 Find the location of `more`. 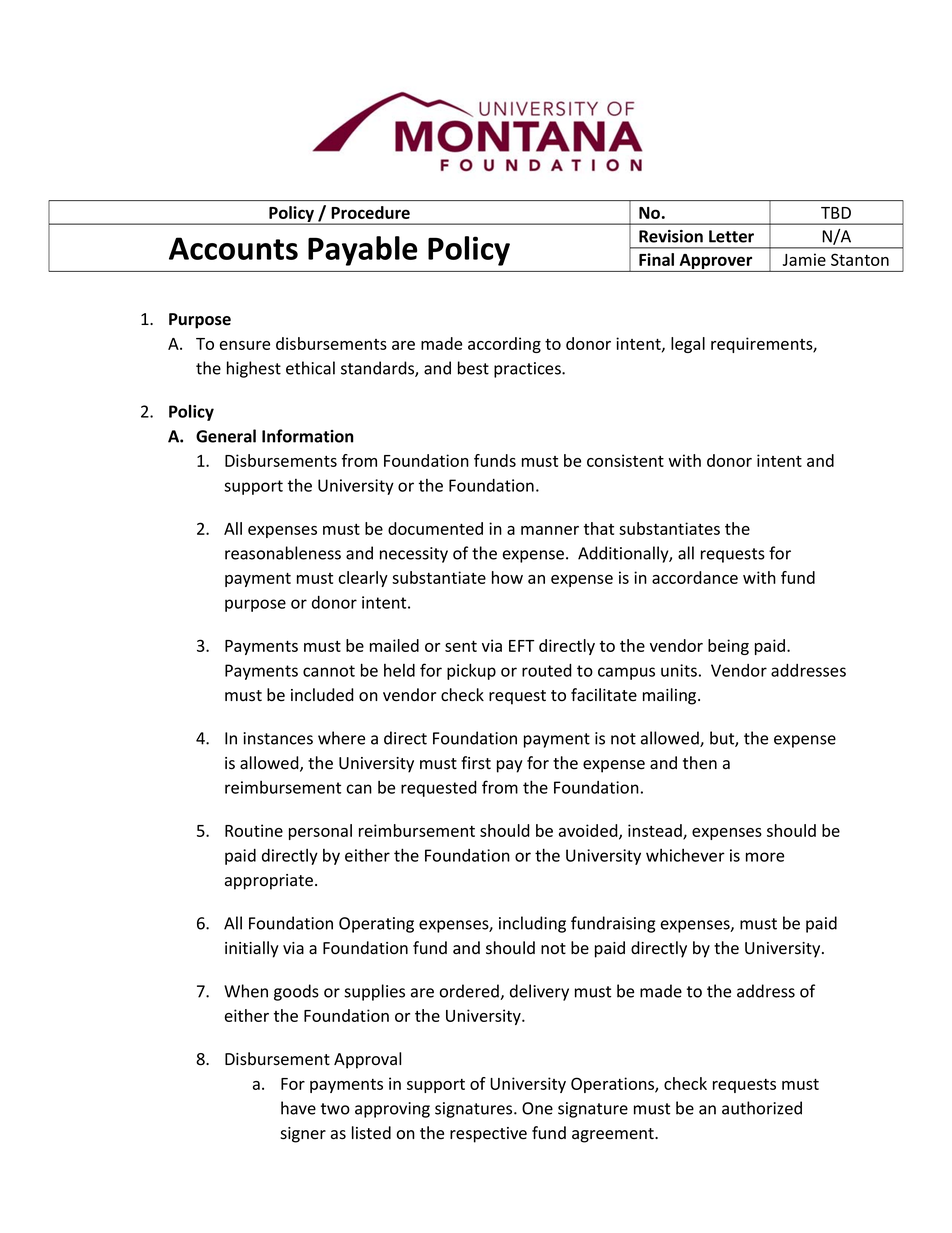

more is located at coordinates (765, 857).
